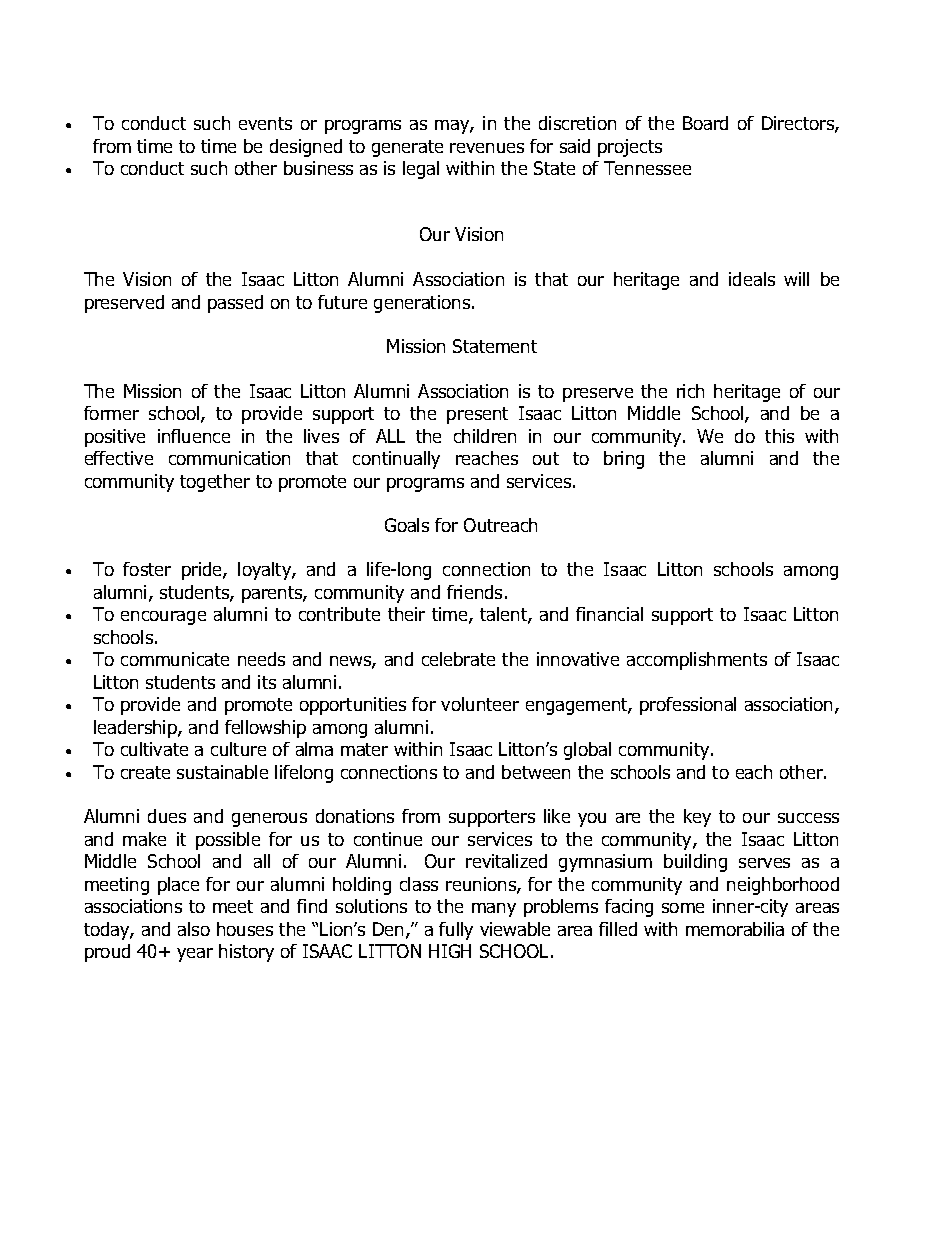 The image size is (952, 1233). What do you see at coordinates (477, 415) in the document?
I see `present` at bounding box center [477, 415].
